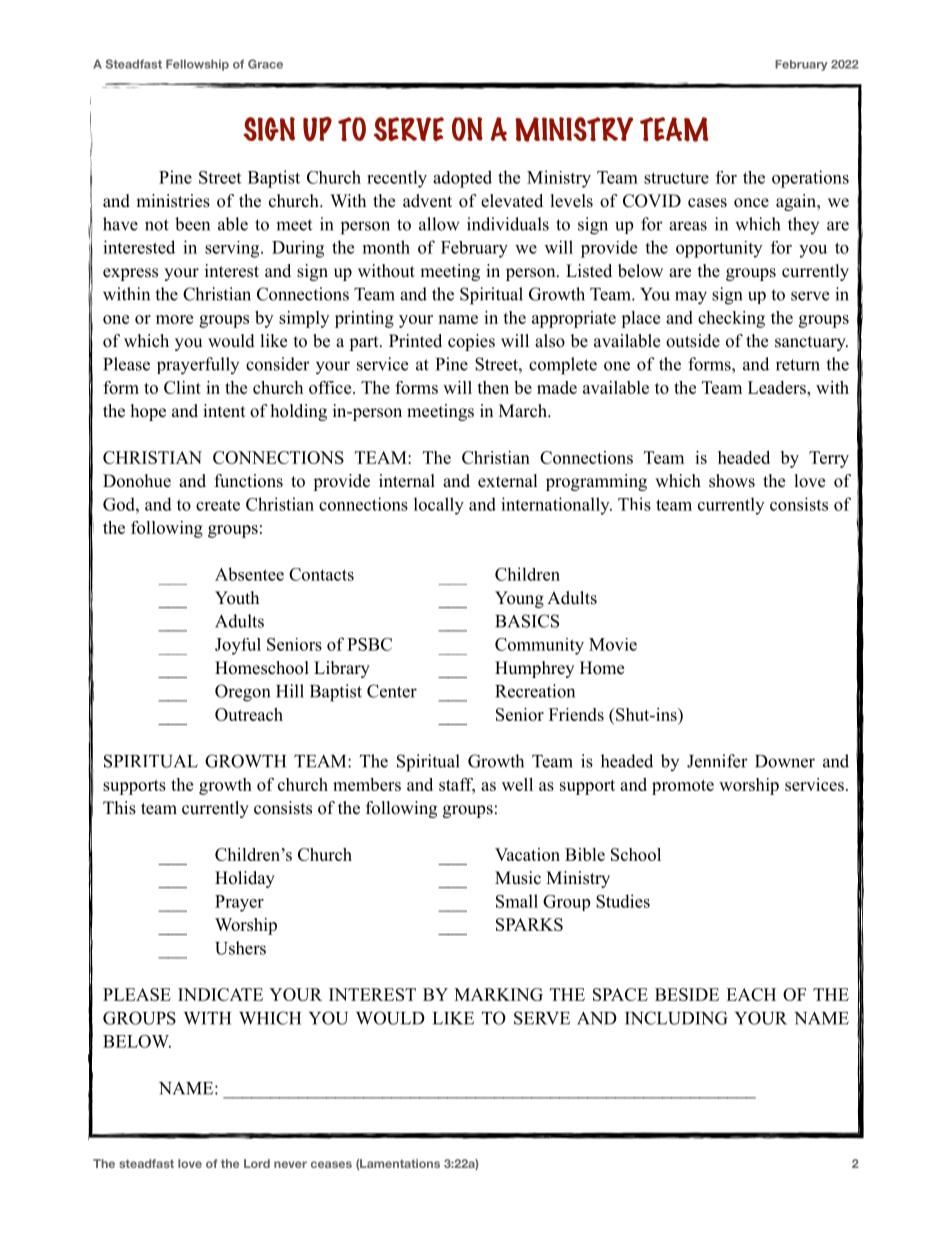  Describe the element at coordinates (732, 481) in the screenshot. I see `shows` at that location.
